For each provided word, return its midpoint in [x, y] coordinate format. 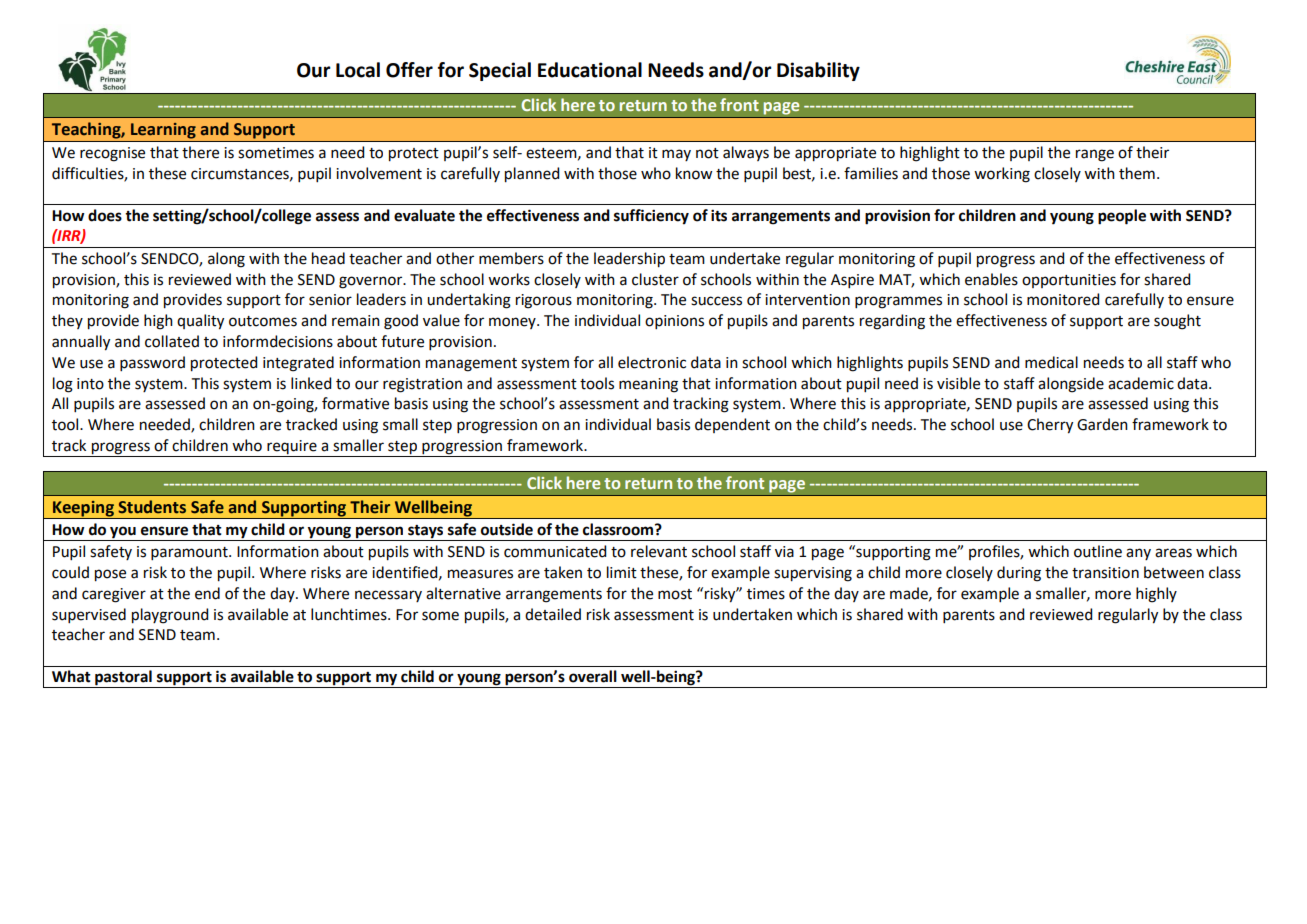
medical [1051, 362]
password [152, 363]
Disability [818, 71]
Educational [590, 70]
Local [358, 70]
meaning [648, 385]
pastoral [123, 679]
